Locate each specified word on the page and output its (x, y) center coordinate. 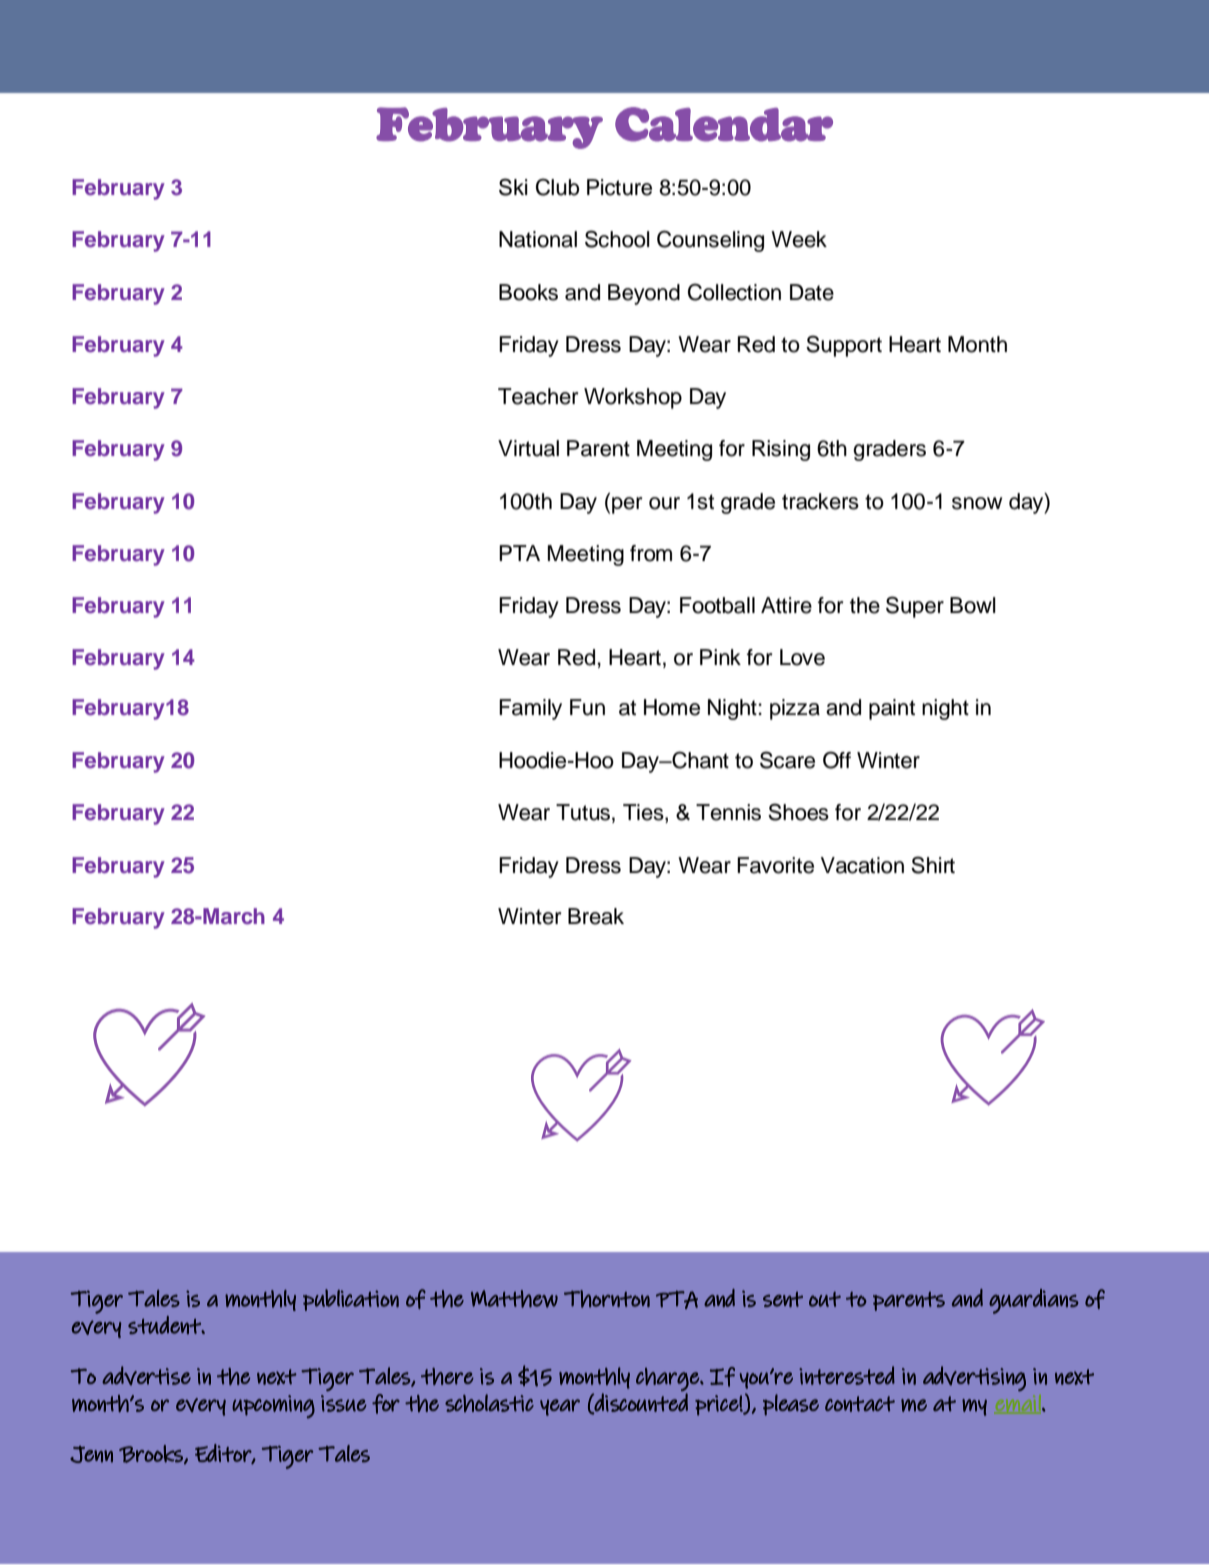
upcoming (273, 1406)
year (560, 1407)
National (538, 239)
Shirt (933, 865)
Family (530, 709)
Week (799, 239)
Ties (644, 813)
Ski (513, 187)
